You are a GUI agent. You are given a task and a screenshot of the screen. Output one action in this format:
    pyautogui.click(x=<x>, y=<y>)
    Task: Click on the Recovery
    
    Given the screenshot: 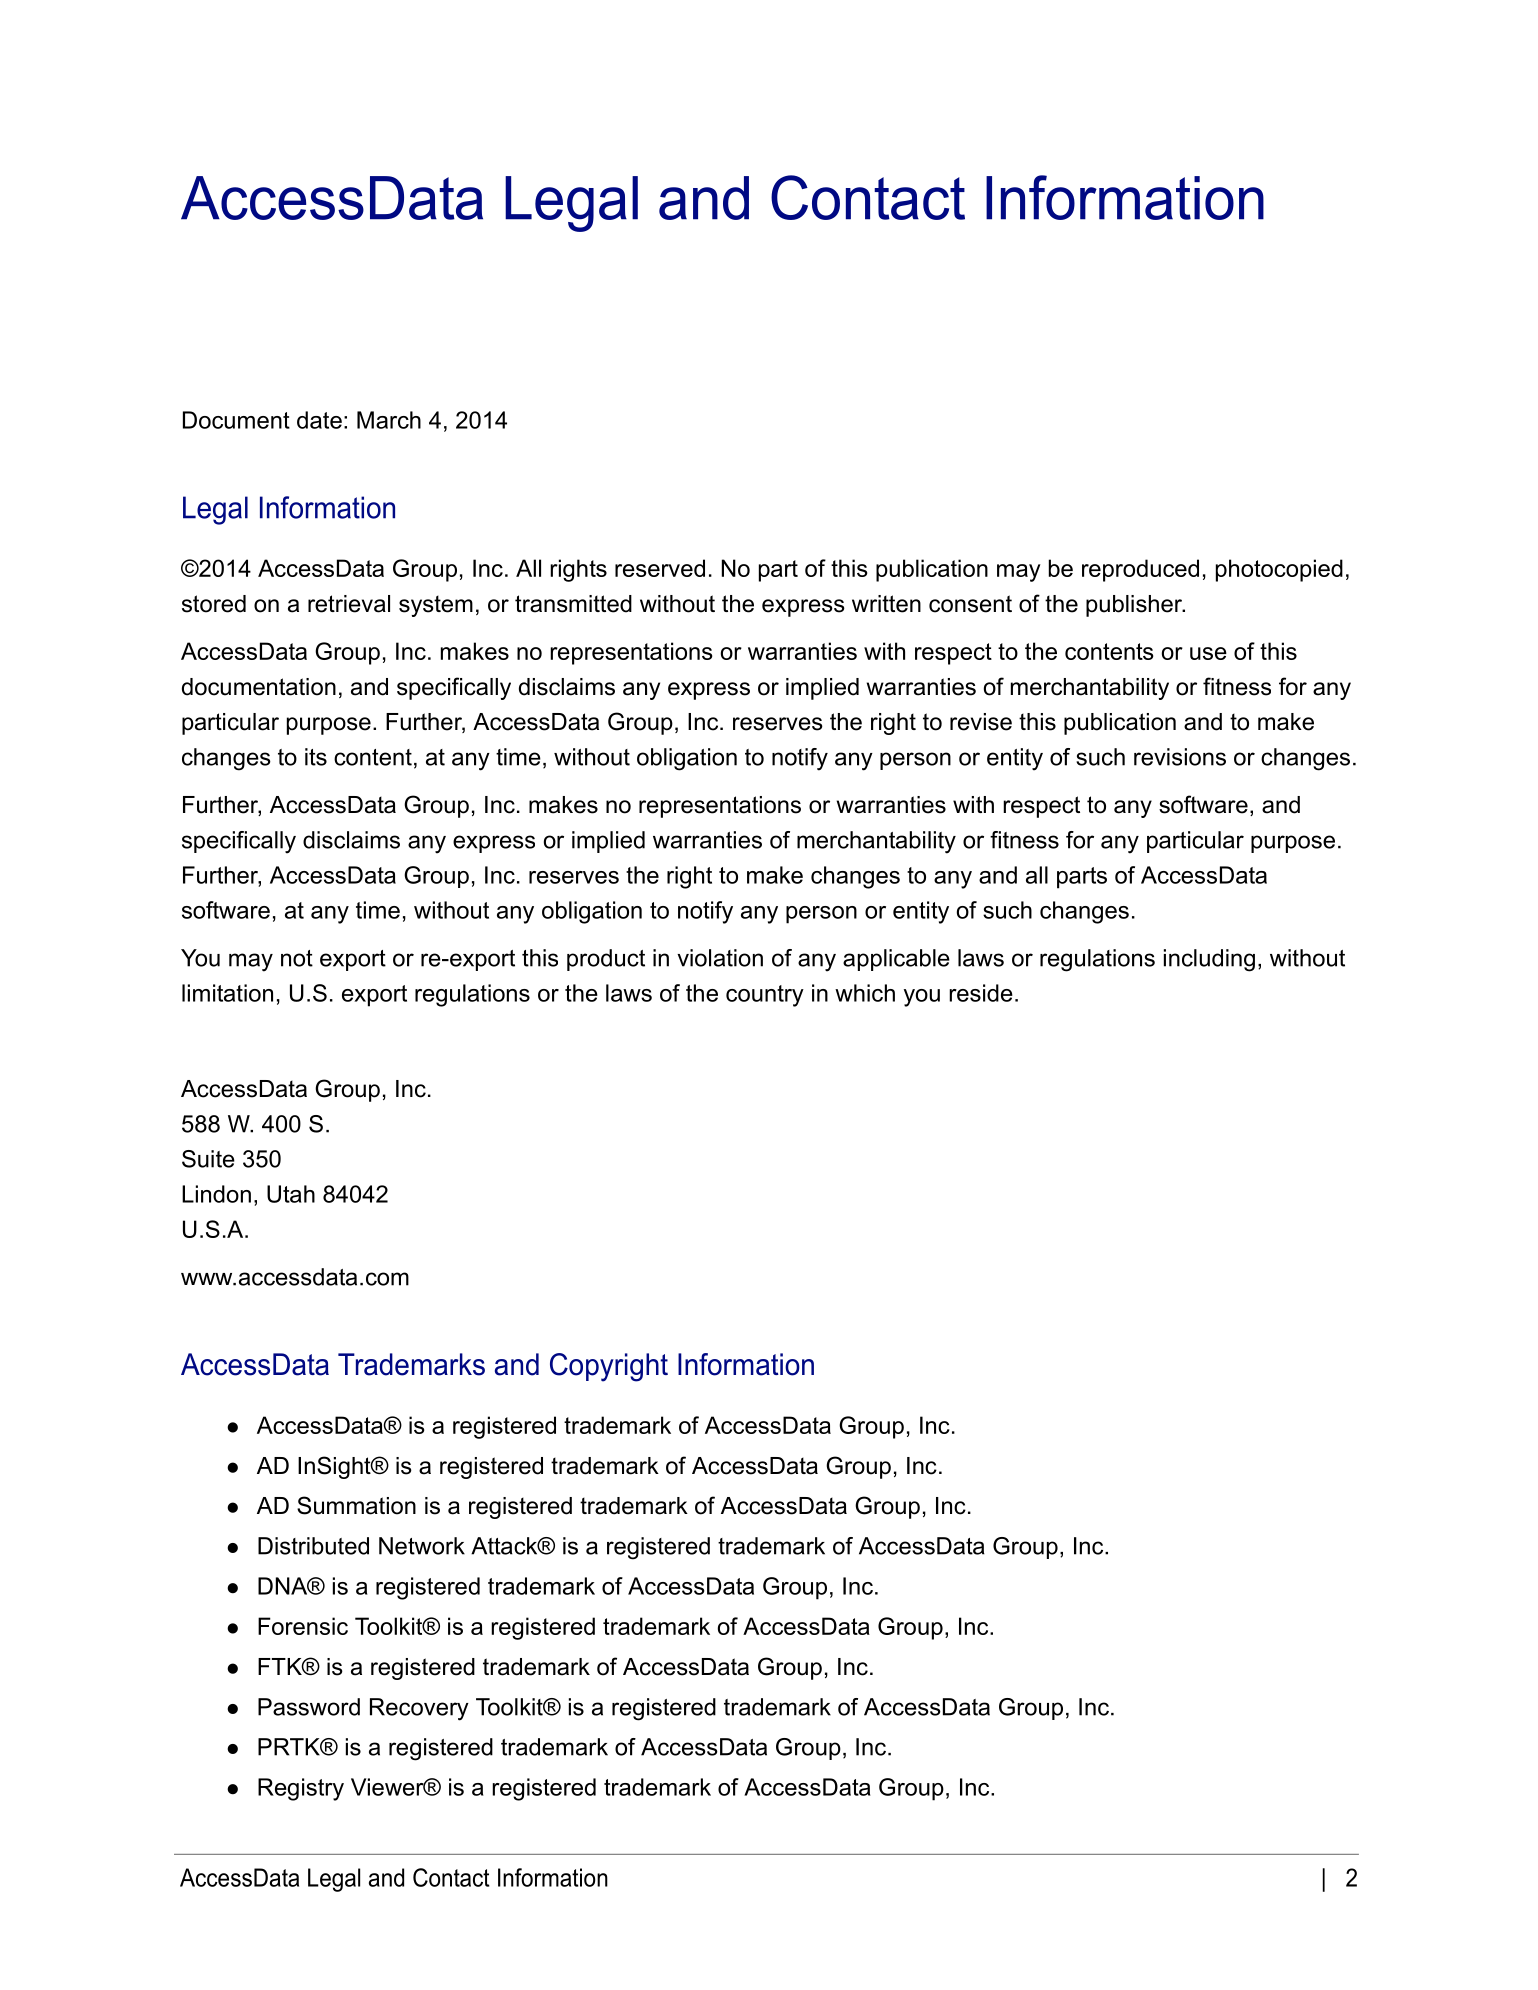 What is the action you would take?
    pyautogui.click(x=419, y=1709)
